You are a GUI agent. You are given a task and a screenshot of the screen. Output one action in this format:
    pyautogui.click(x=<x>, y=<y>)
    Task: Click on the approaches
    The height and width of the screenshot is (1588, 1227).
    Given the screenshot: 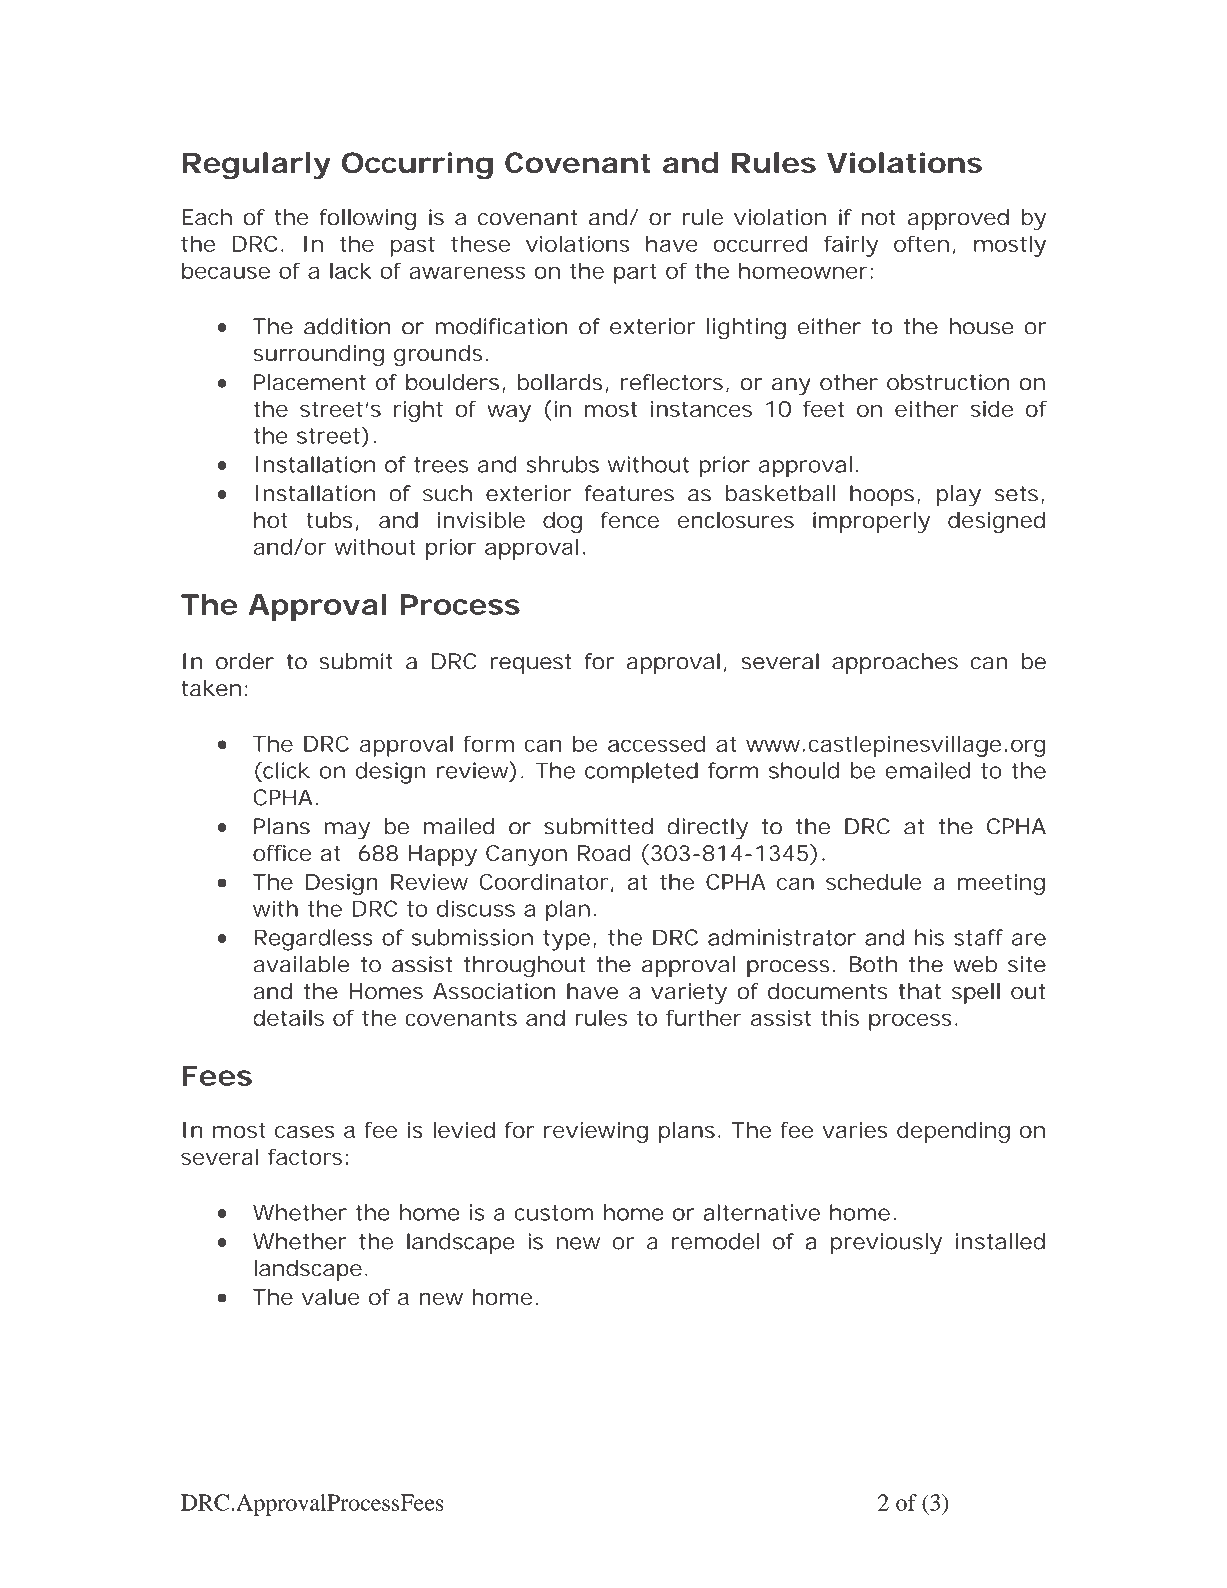 What is the action you would take?
    pyautogui.click(x=895, y=663)
